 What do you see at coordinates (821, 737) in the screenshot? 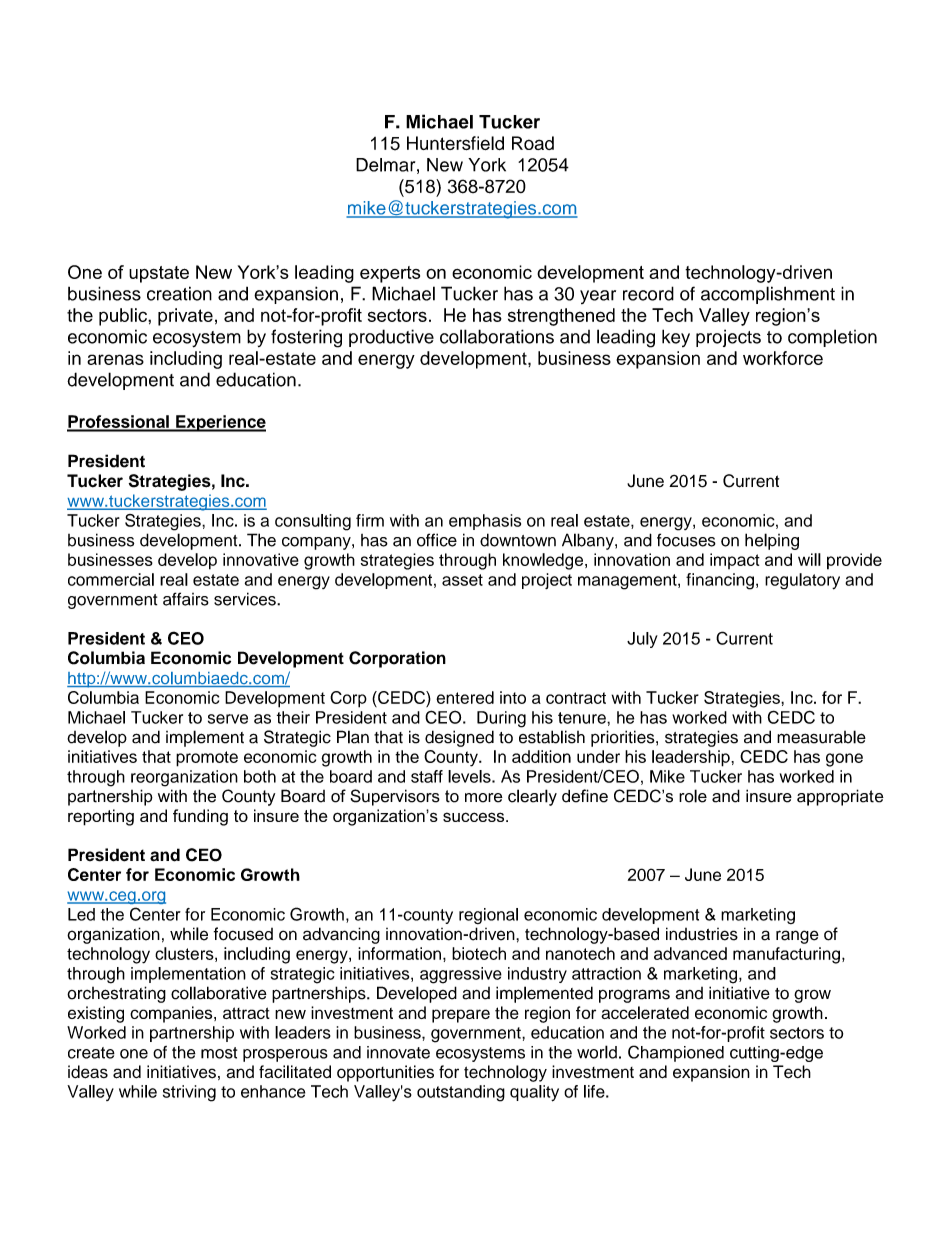
I see `measurable` at bounding box center [821, 737].
